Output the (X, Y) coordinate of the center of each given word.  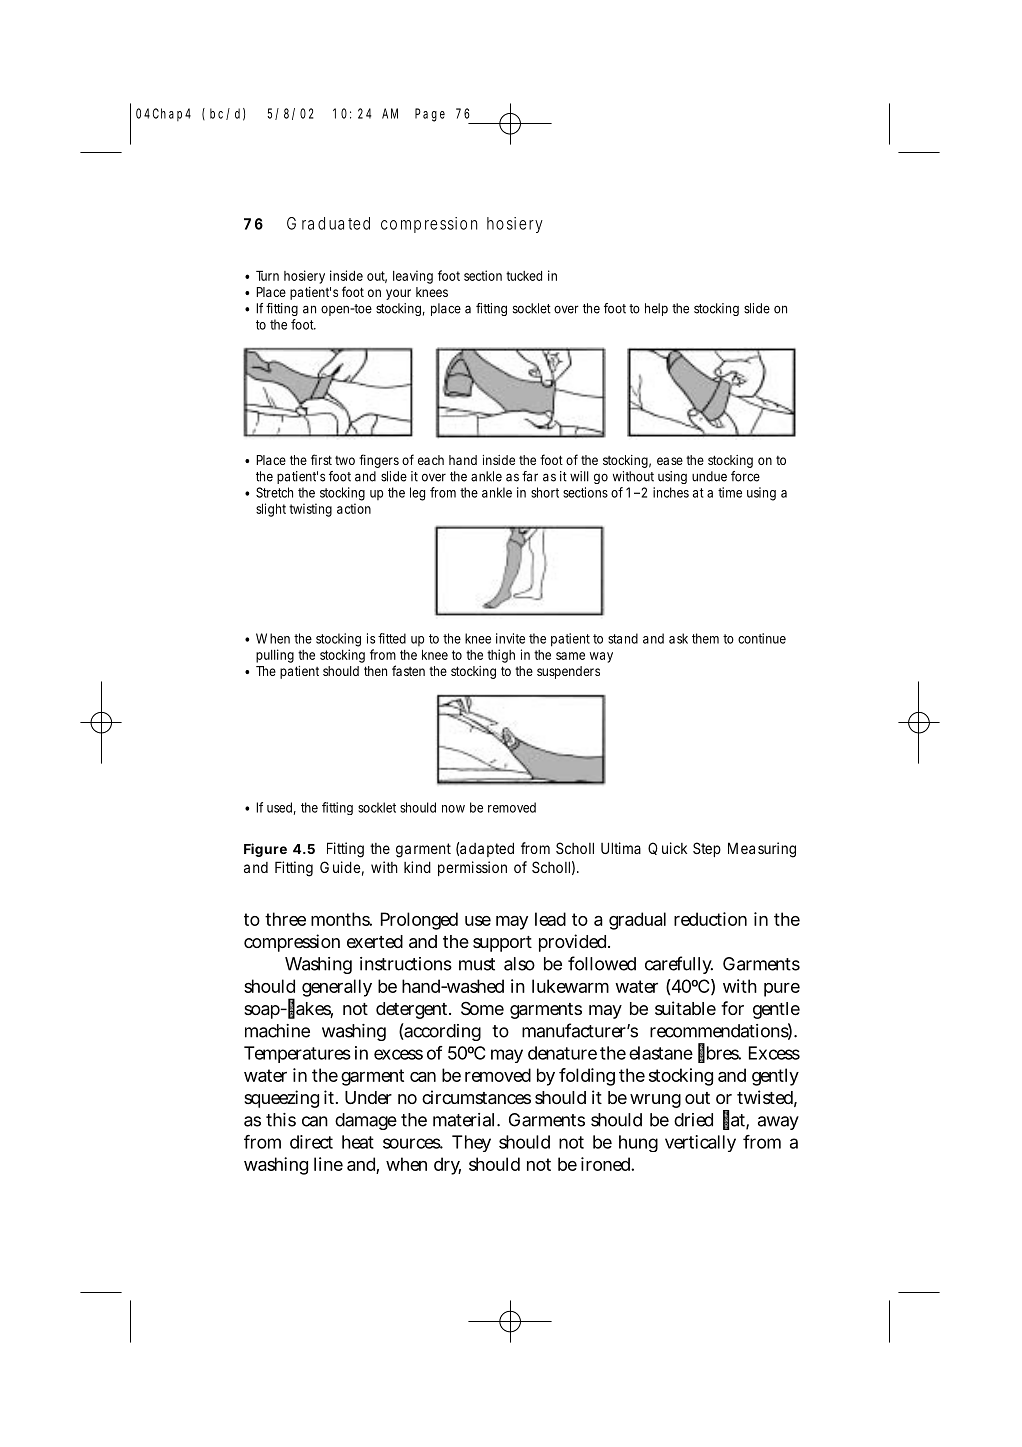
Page (430, 115)
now (453, 809)
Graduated (328, 223)
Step (707, 849)
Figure (265, 850)
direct (311, 1142)
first (321, 459)
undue (709, 476)
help (656, 309)
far (530, 476)
